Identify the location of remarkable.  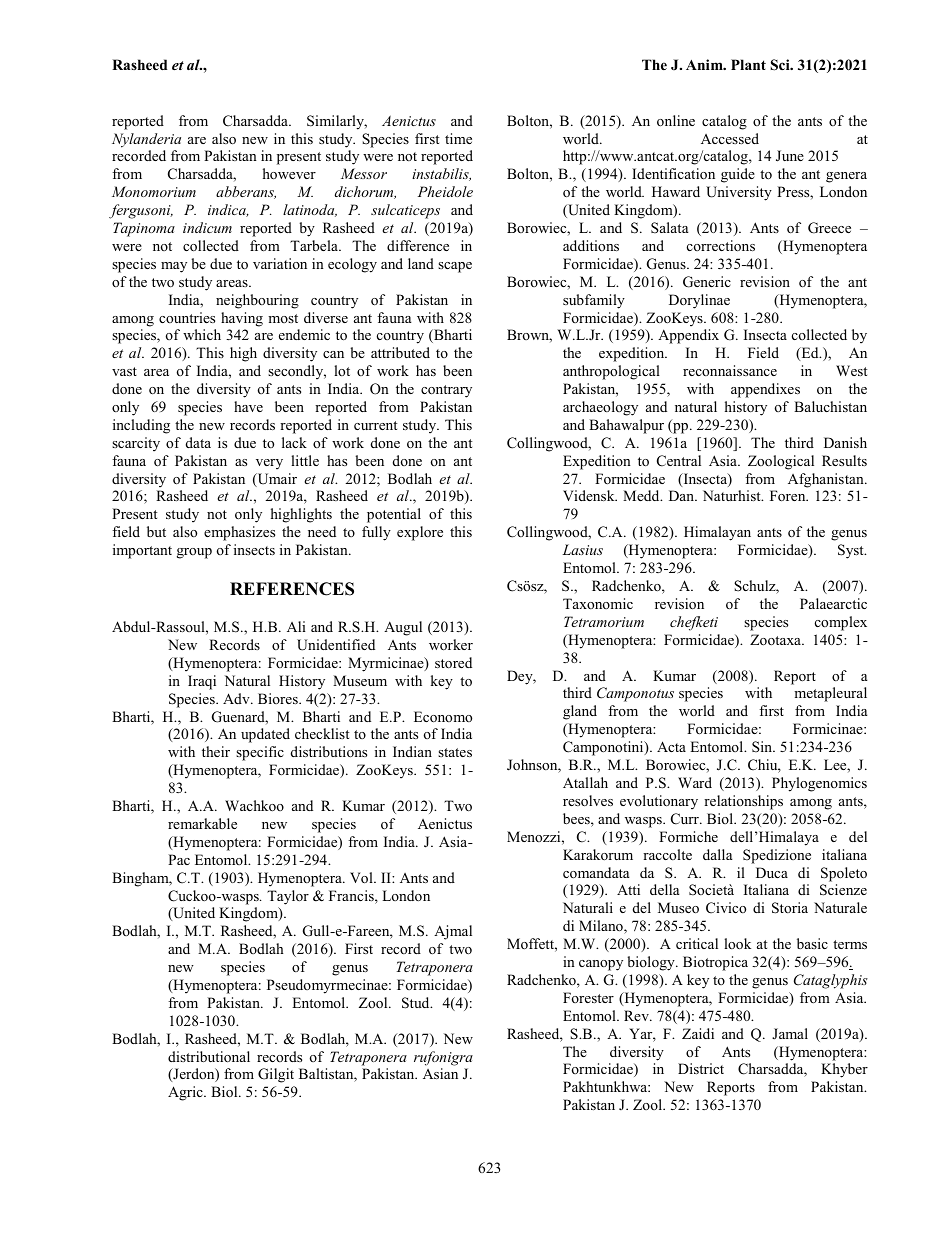
(202, 823).
